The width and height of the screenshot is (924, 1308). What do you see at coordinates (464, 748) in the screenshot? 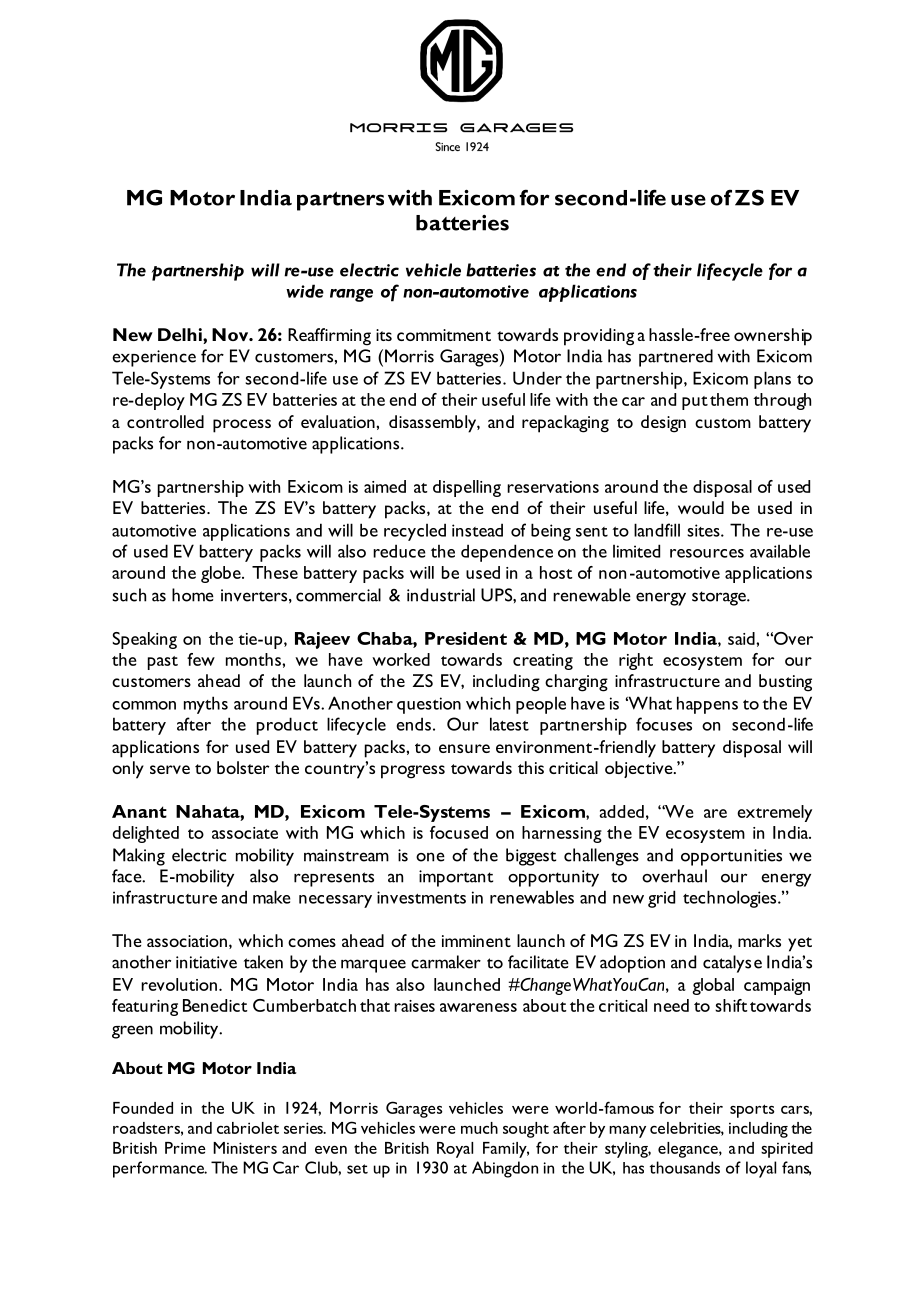
I see `ensure` at bounding box center [464, 748].
